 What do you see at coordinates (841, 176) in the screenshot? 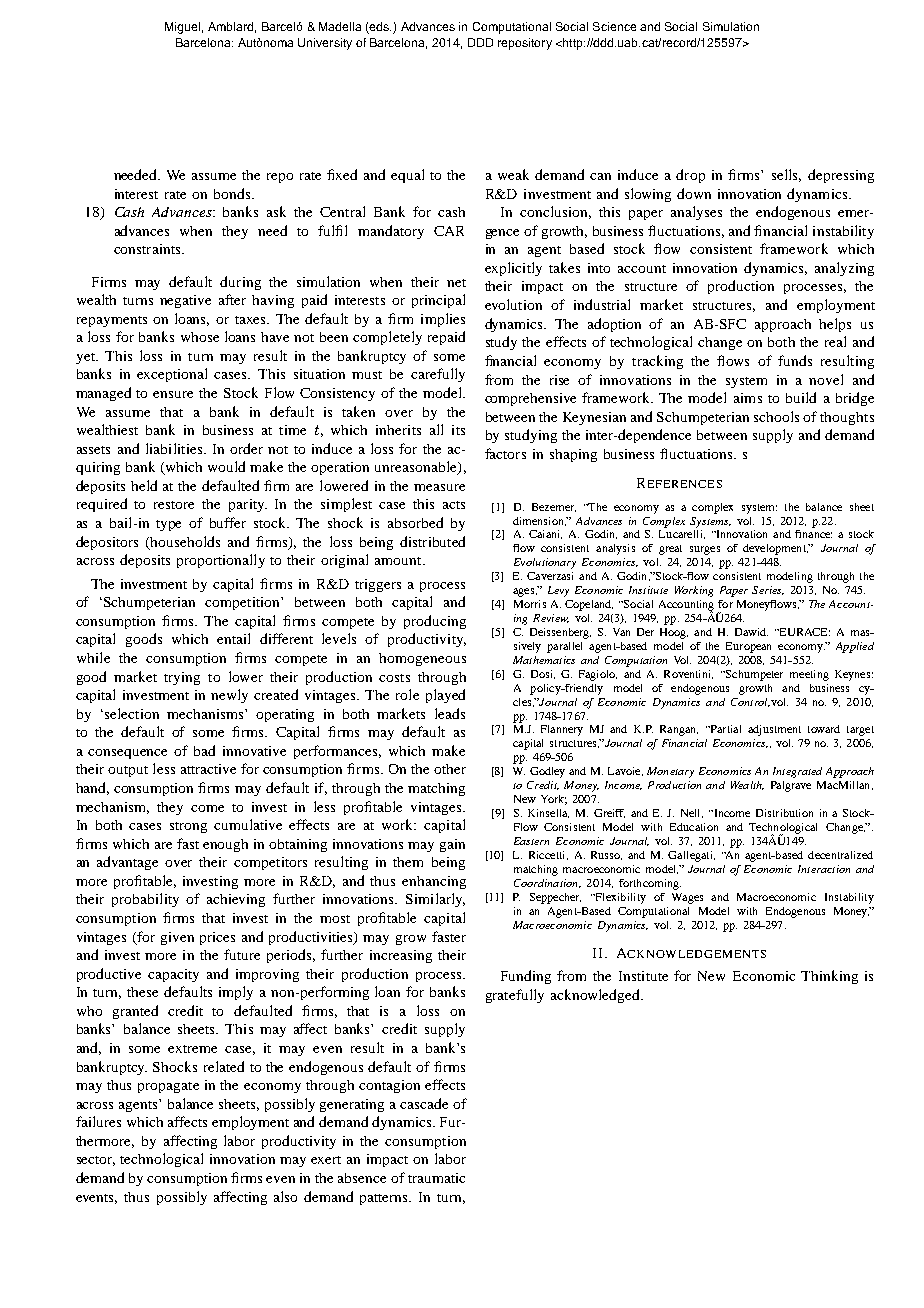
I see `depressing` at bounding box center [841, 176].
